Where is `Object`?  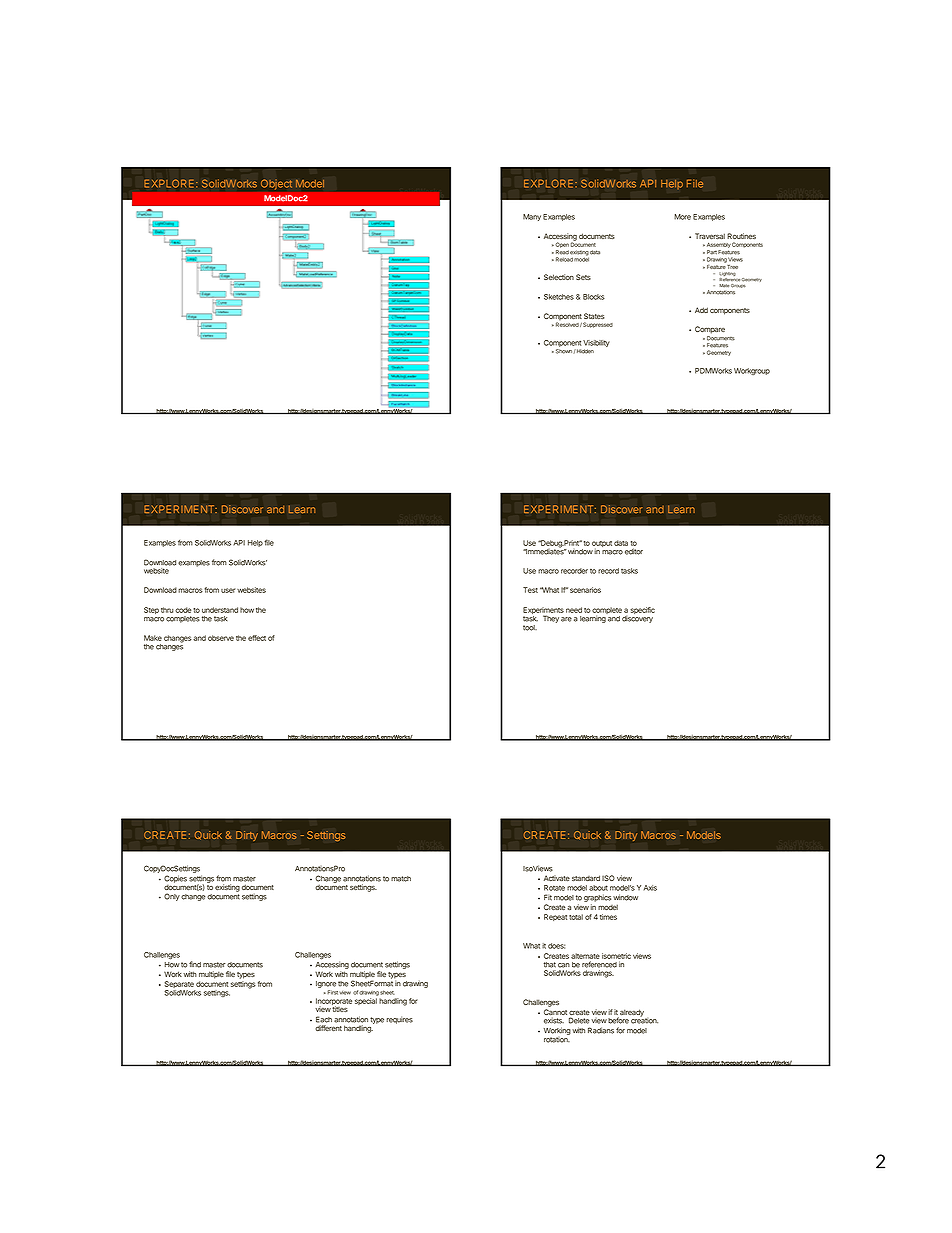 Object is located at coordinates (276, 184).
